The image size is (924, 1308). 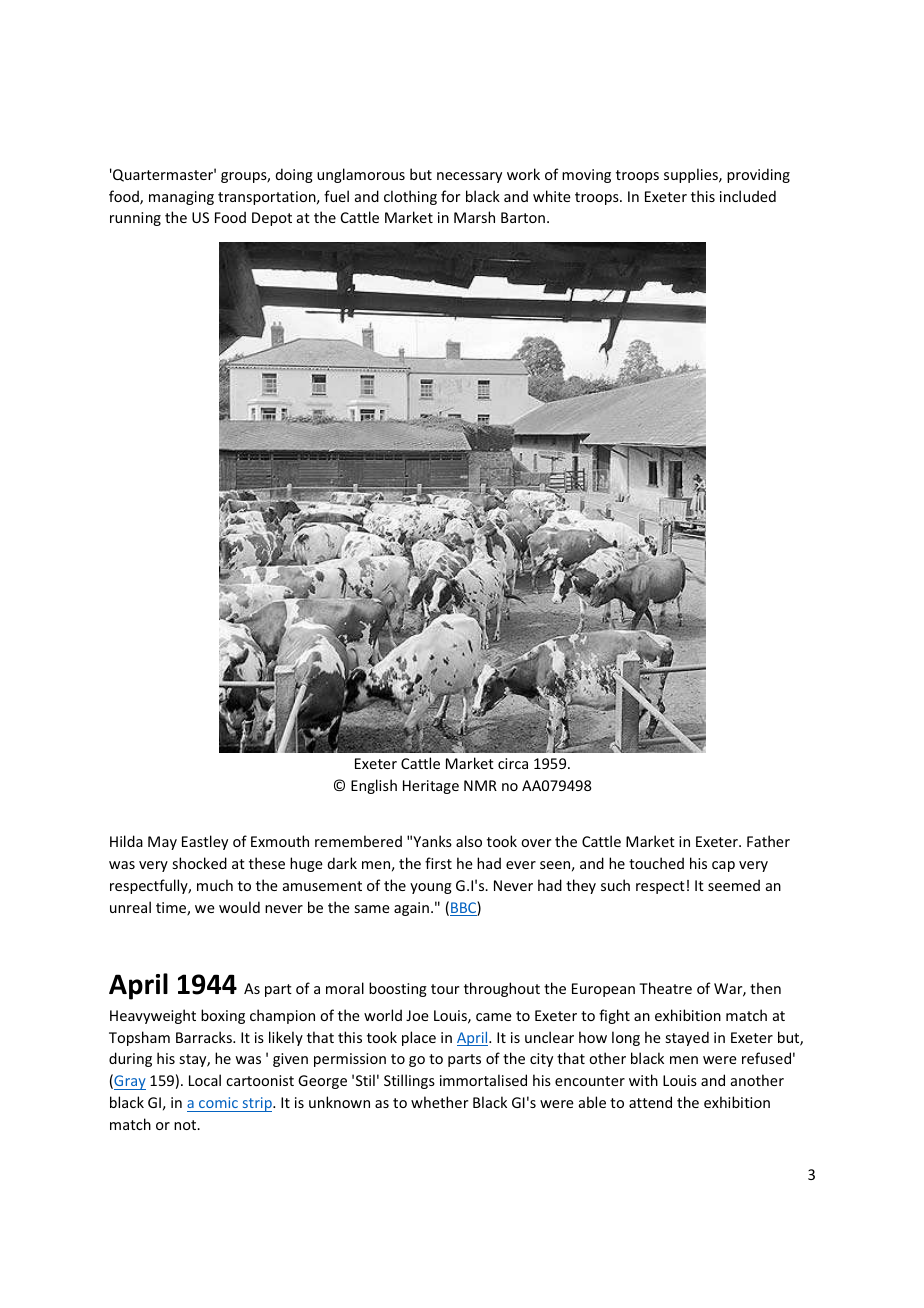 What do you see at coordinates (374, 786) in the screenshot?
I see `English` at bounding box center [374, 786].
